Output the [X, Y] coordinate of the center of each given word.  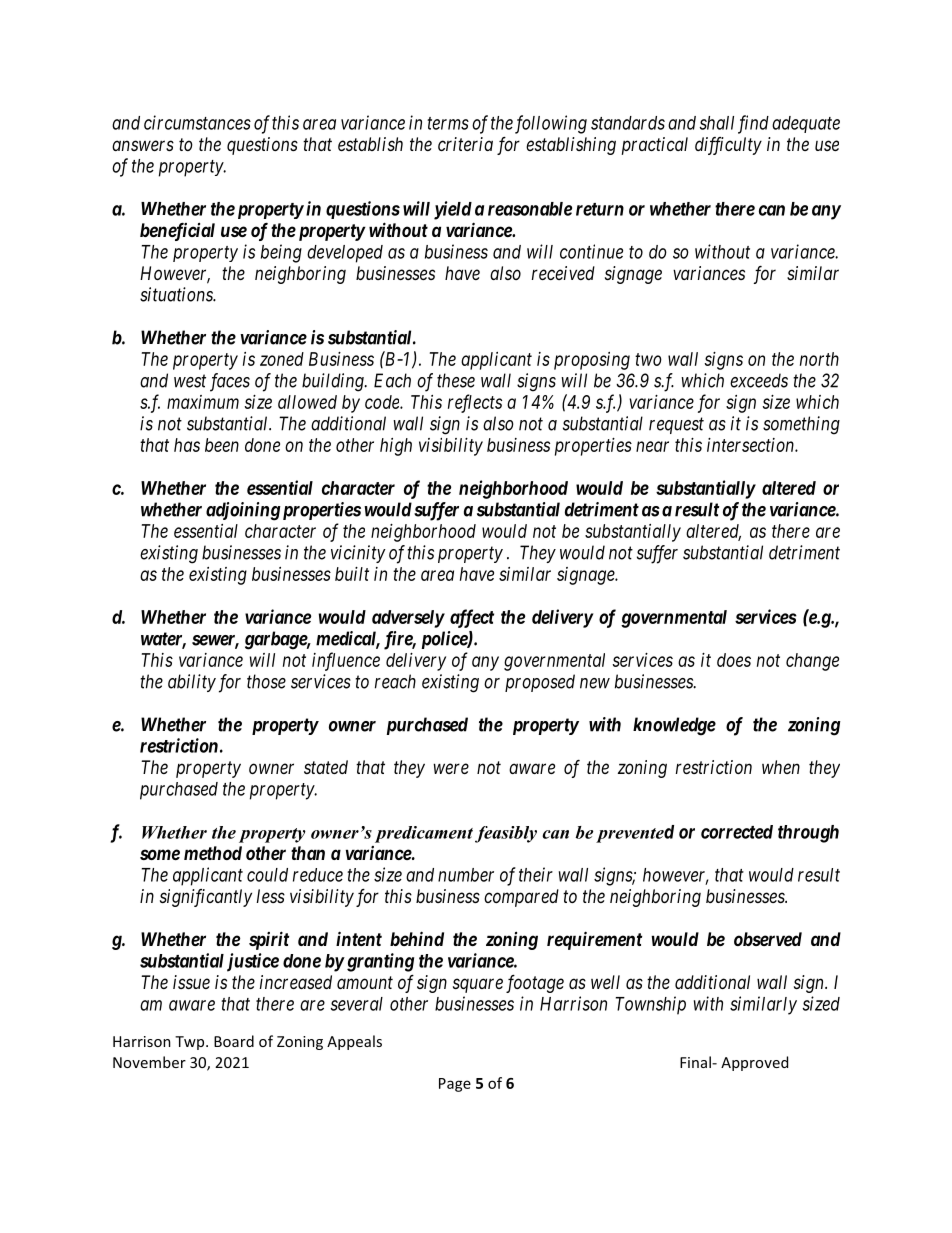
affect [472, 618]
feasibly [506, 834]
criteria [465, 144]
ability [192, 683]
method [213, 853]
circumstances [197, 122]
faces [230, 382]
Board [234, 1041]
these [456, 380]
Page [455, 1085]
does [734, 660]
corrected [737, 832]
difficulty [728, 146]
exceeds [759, 380]
